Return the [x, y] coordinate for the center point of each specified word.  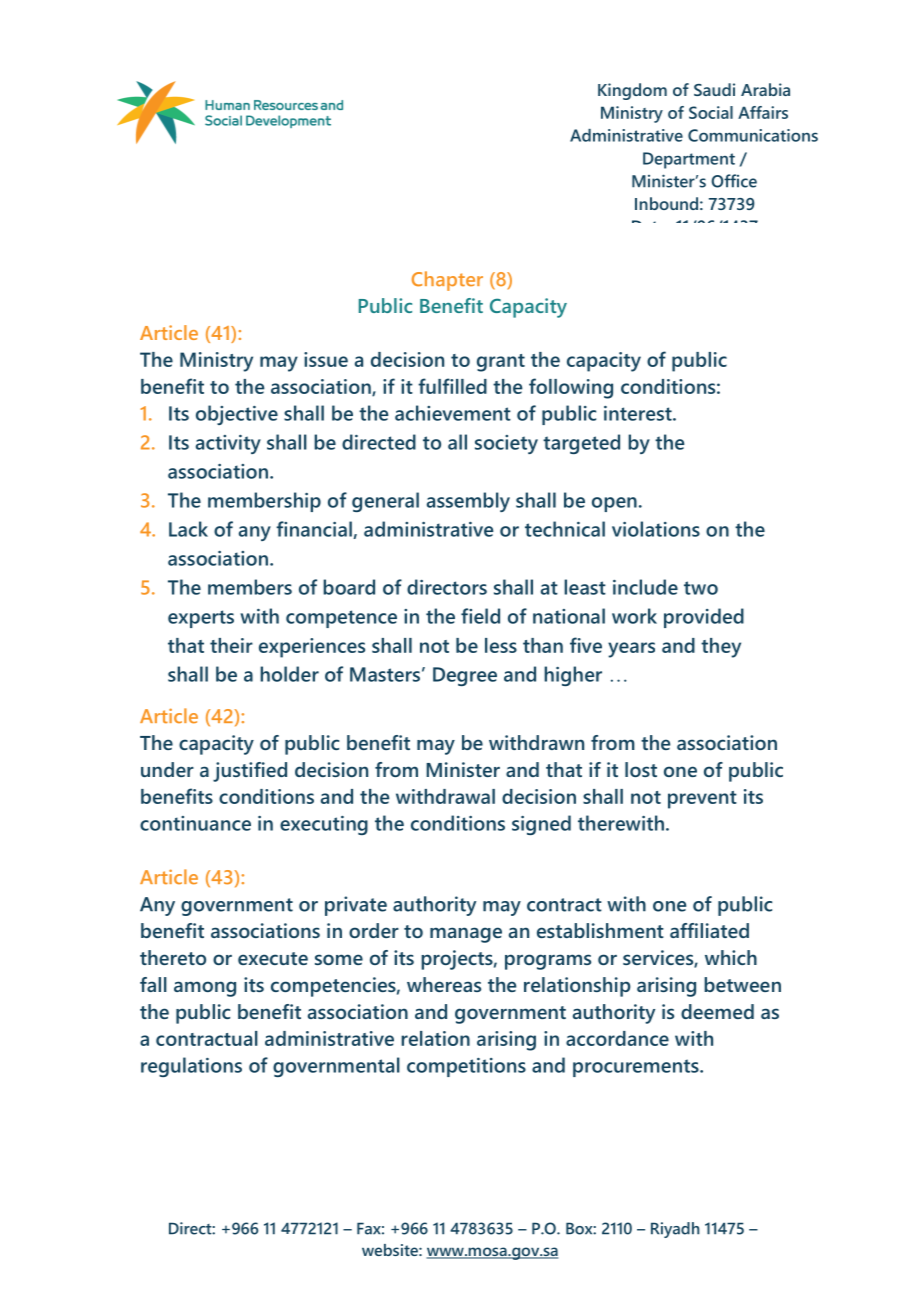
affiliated [709, 930]
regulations [191, 1067]
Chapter [447, 281]
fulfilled [452, 386]
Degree [465, 676]
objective [237, 415]
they [721, 648]
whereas [444, 984]
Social [711, 112]
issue [326, 359]
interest [639, 413]
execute [273, 958]
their [231, 645]
